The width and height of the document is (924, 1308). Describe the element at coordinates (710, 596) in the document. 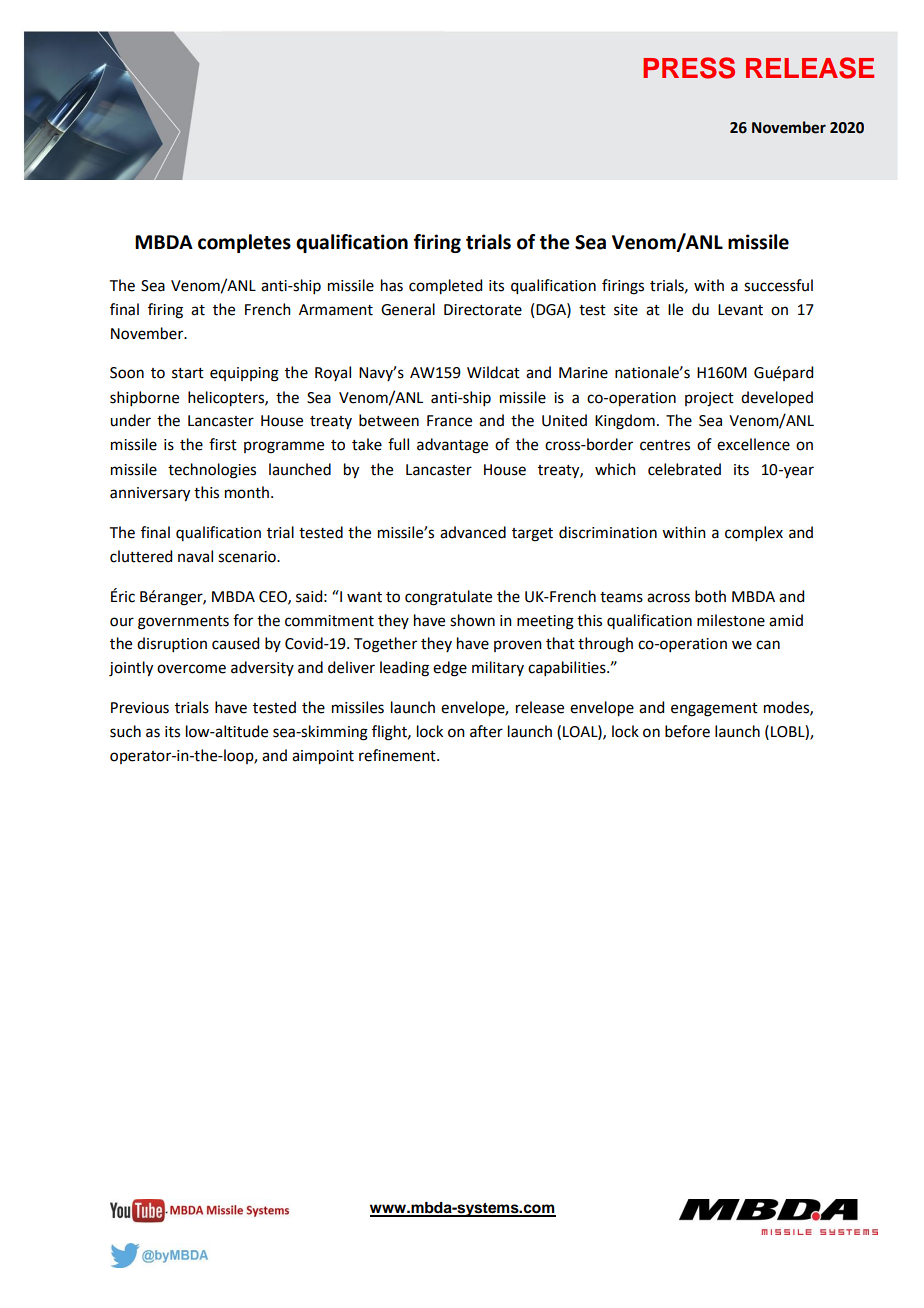

I see `both` at that location.
